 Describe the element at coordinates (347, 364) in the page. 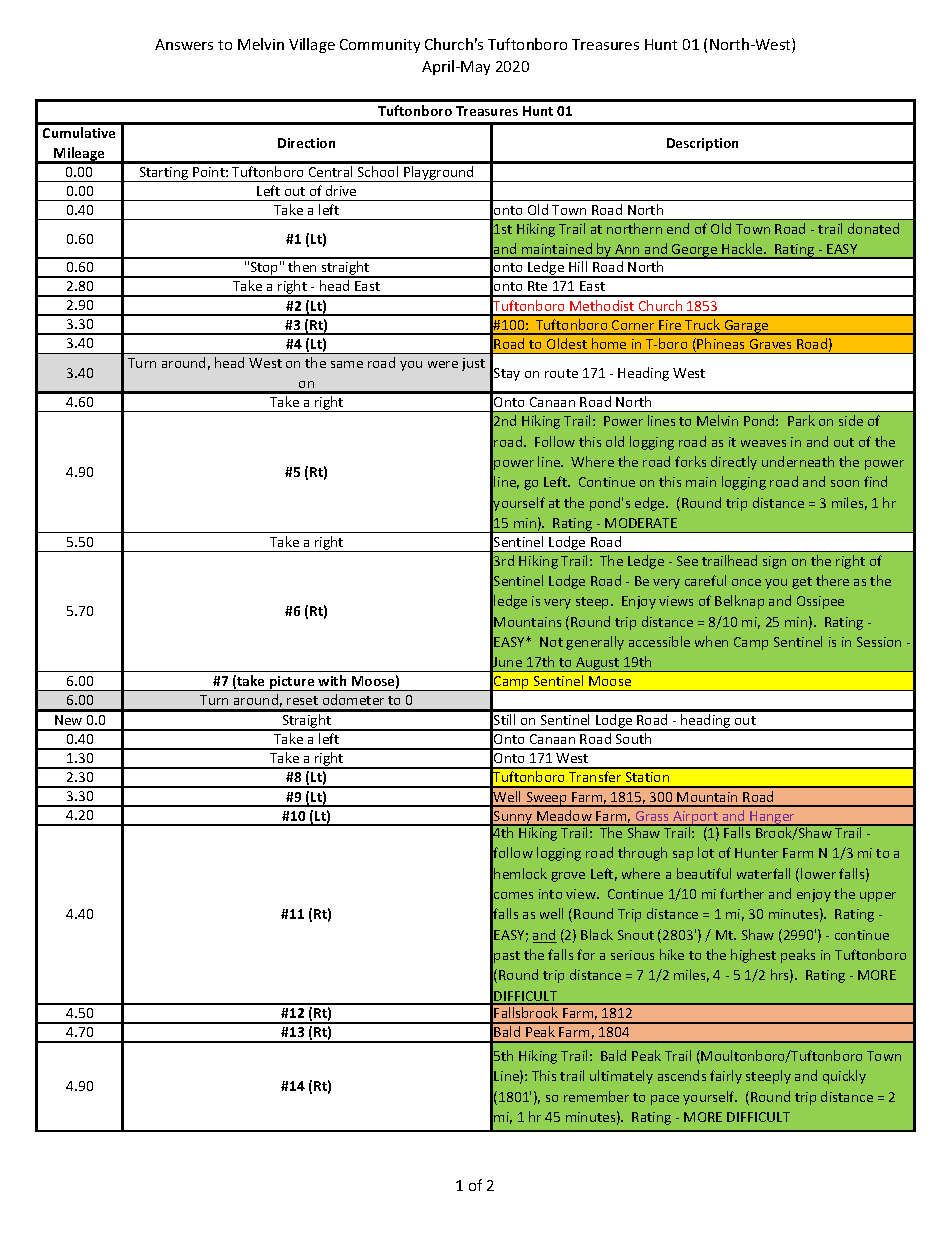

I see `same` at that location.
